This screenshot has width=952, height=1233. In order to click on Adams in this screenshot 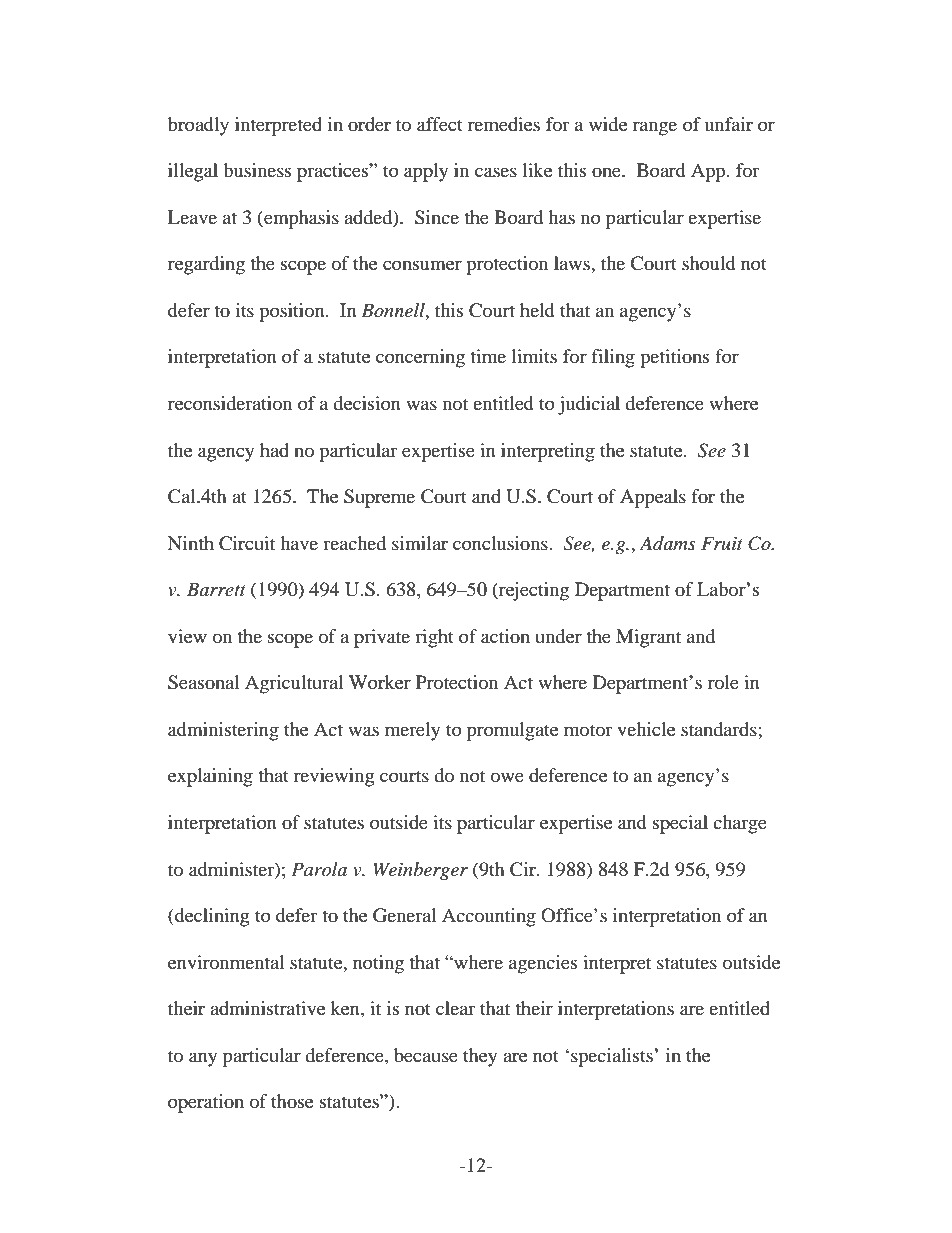, I will do `click(668, 543)`.
